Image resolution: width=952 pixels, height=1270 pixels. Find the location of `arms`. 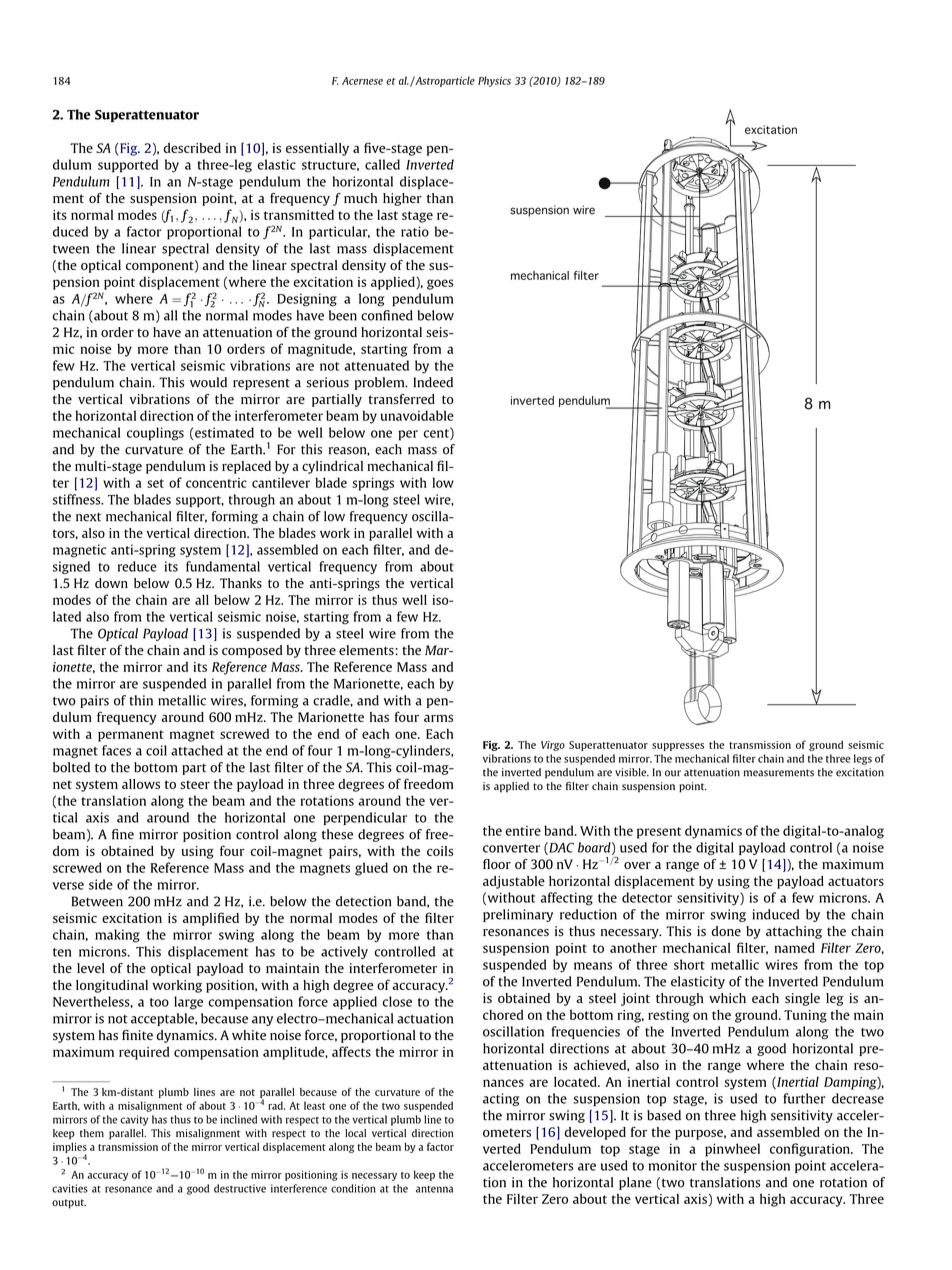

arms is located at coordinates (438, 718).
